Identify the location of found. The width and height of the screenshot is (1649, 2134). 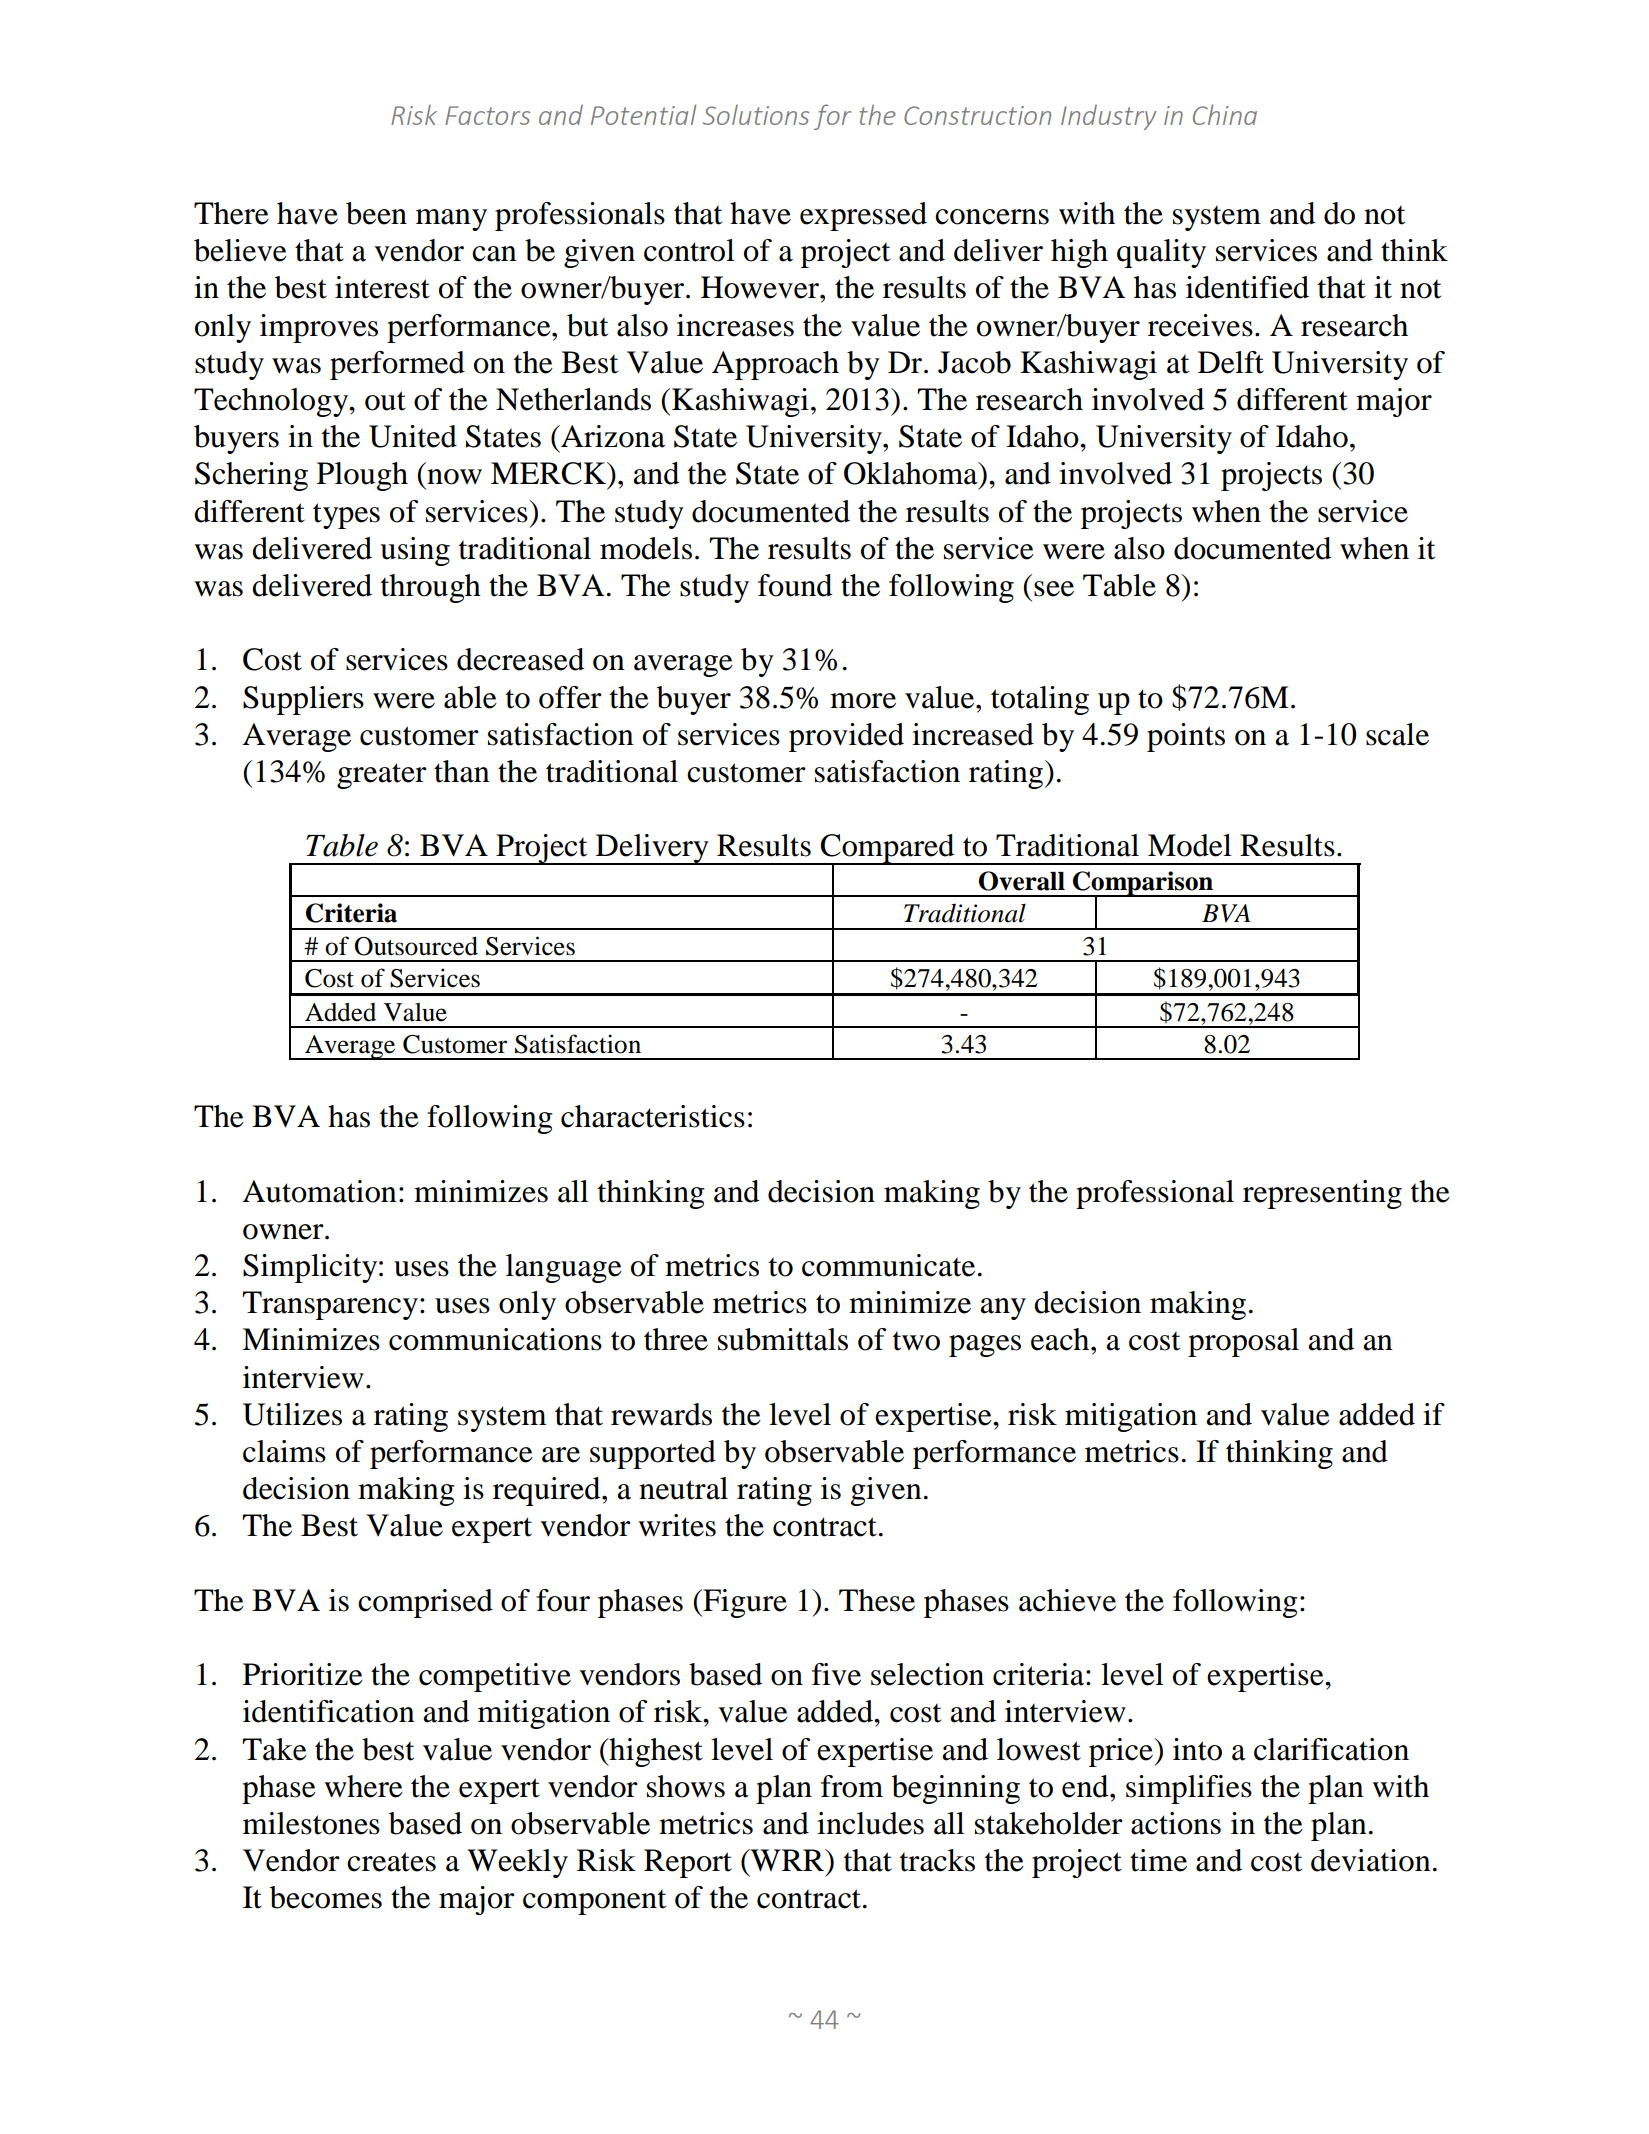
(795, 585).
